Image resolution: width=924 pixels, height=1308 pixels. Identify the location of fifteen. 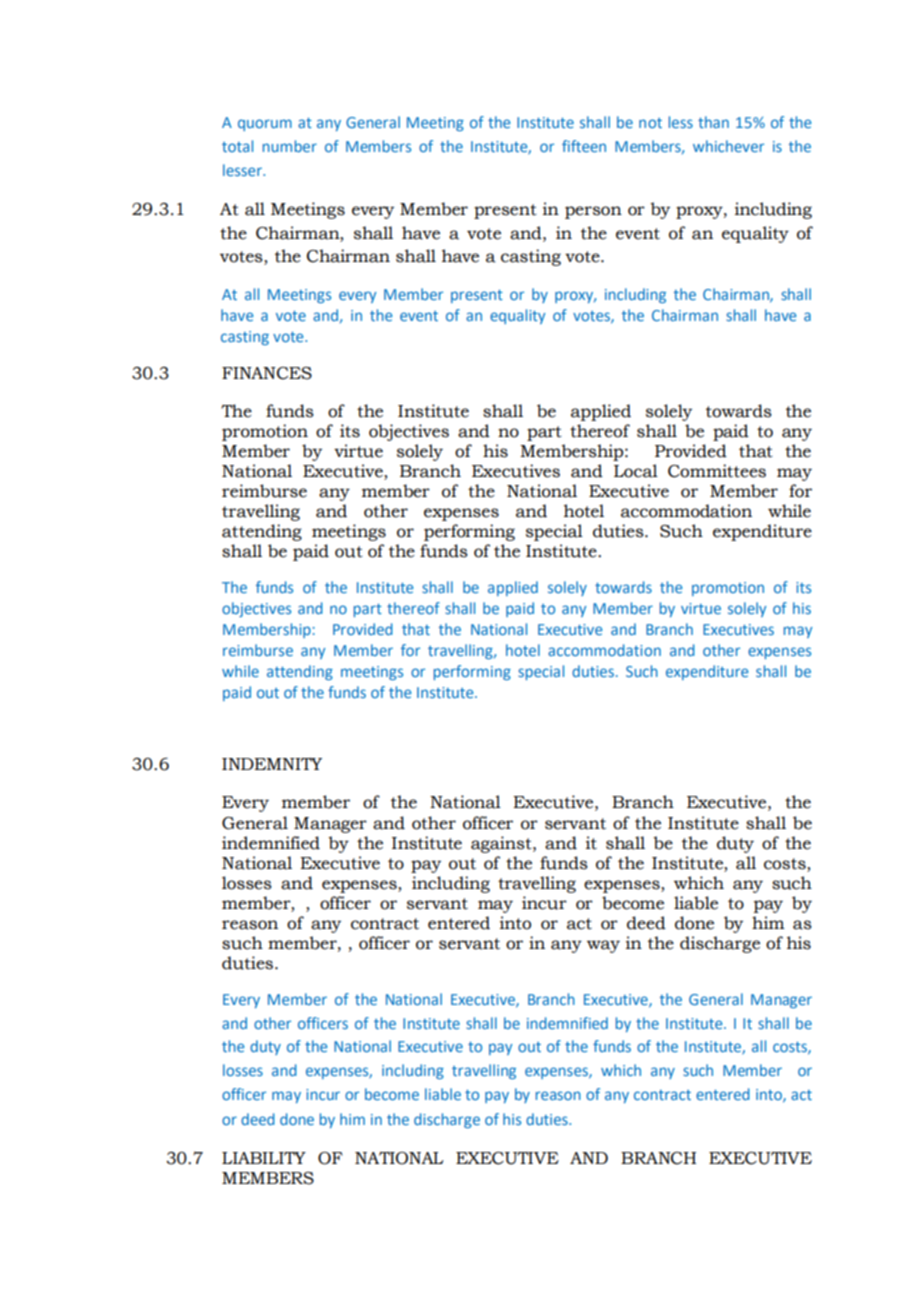
(584, 146).
